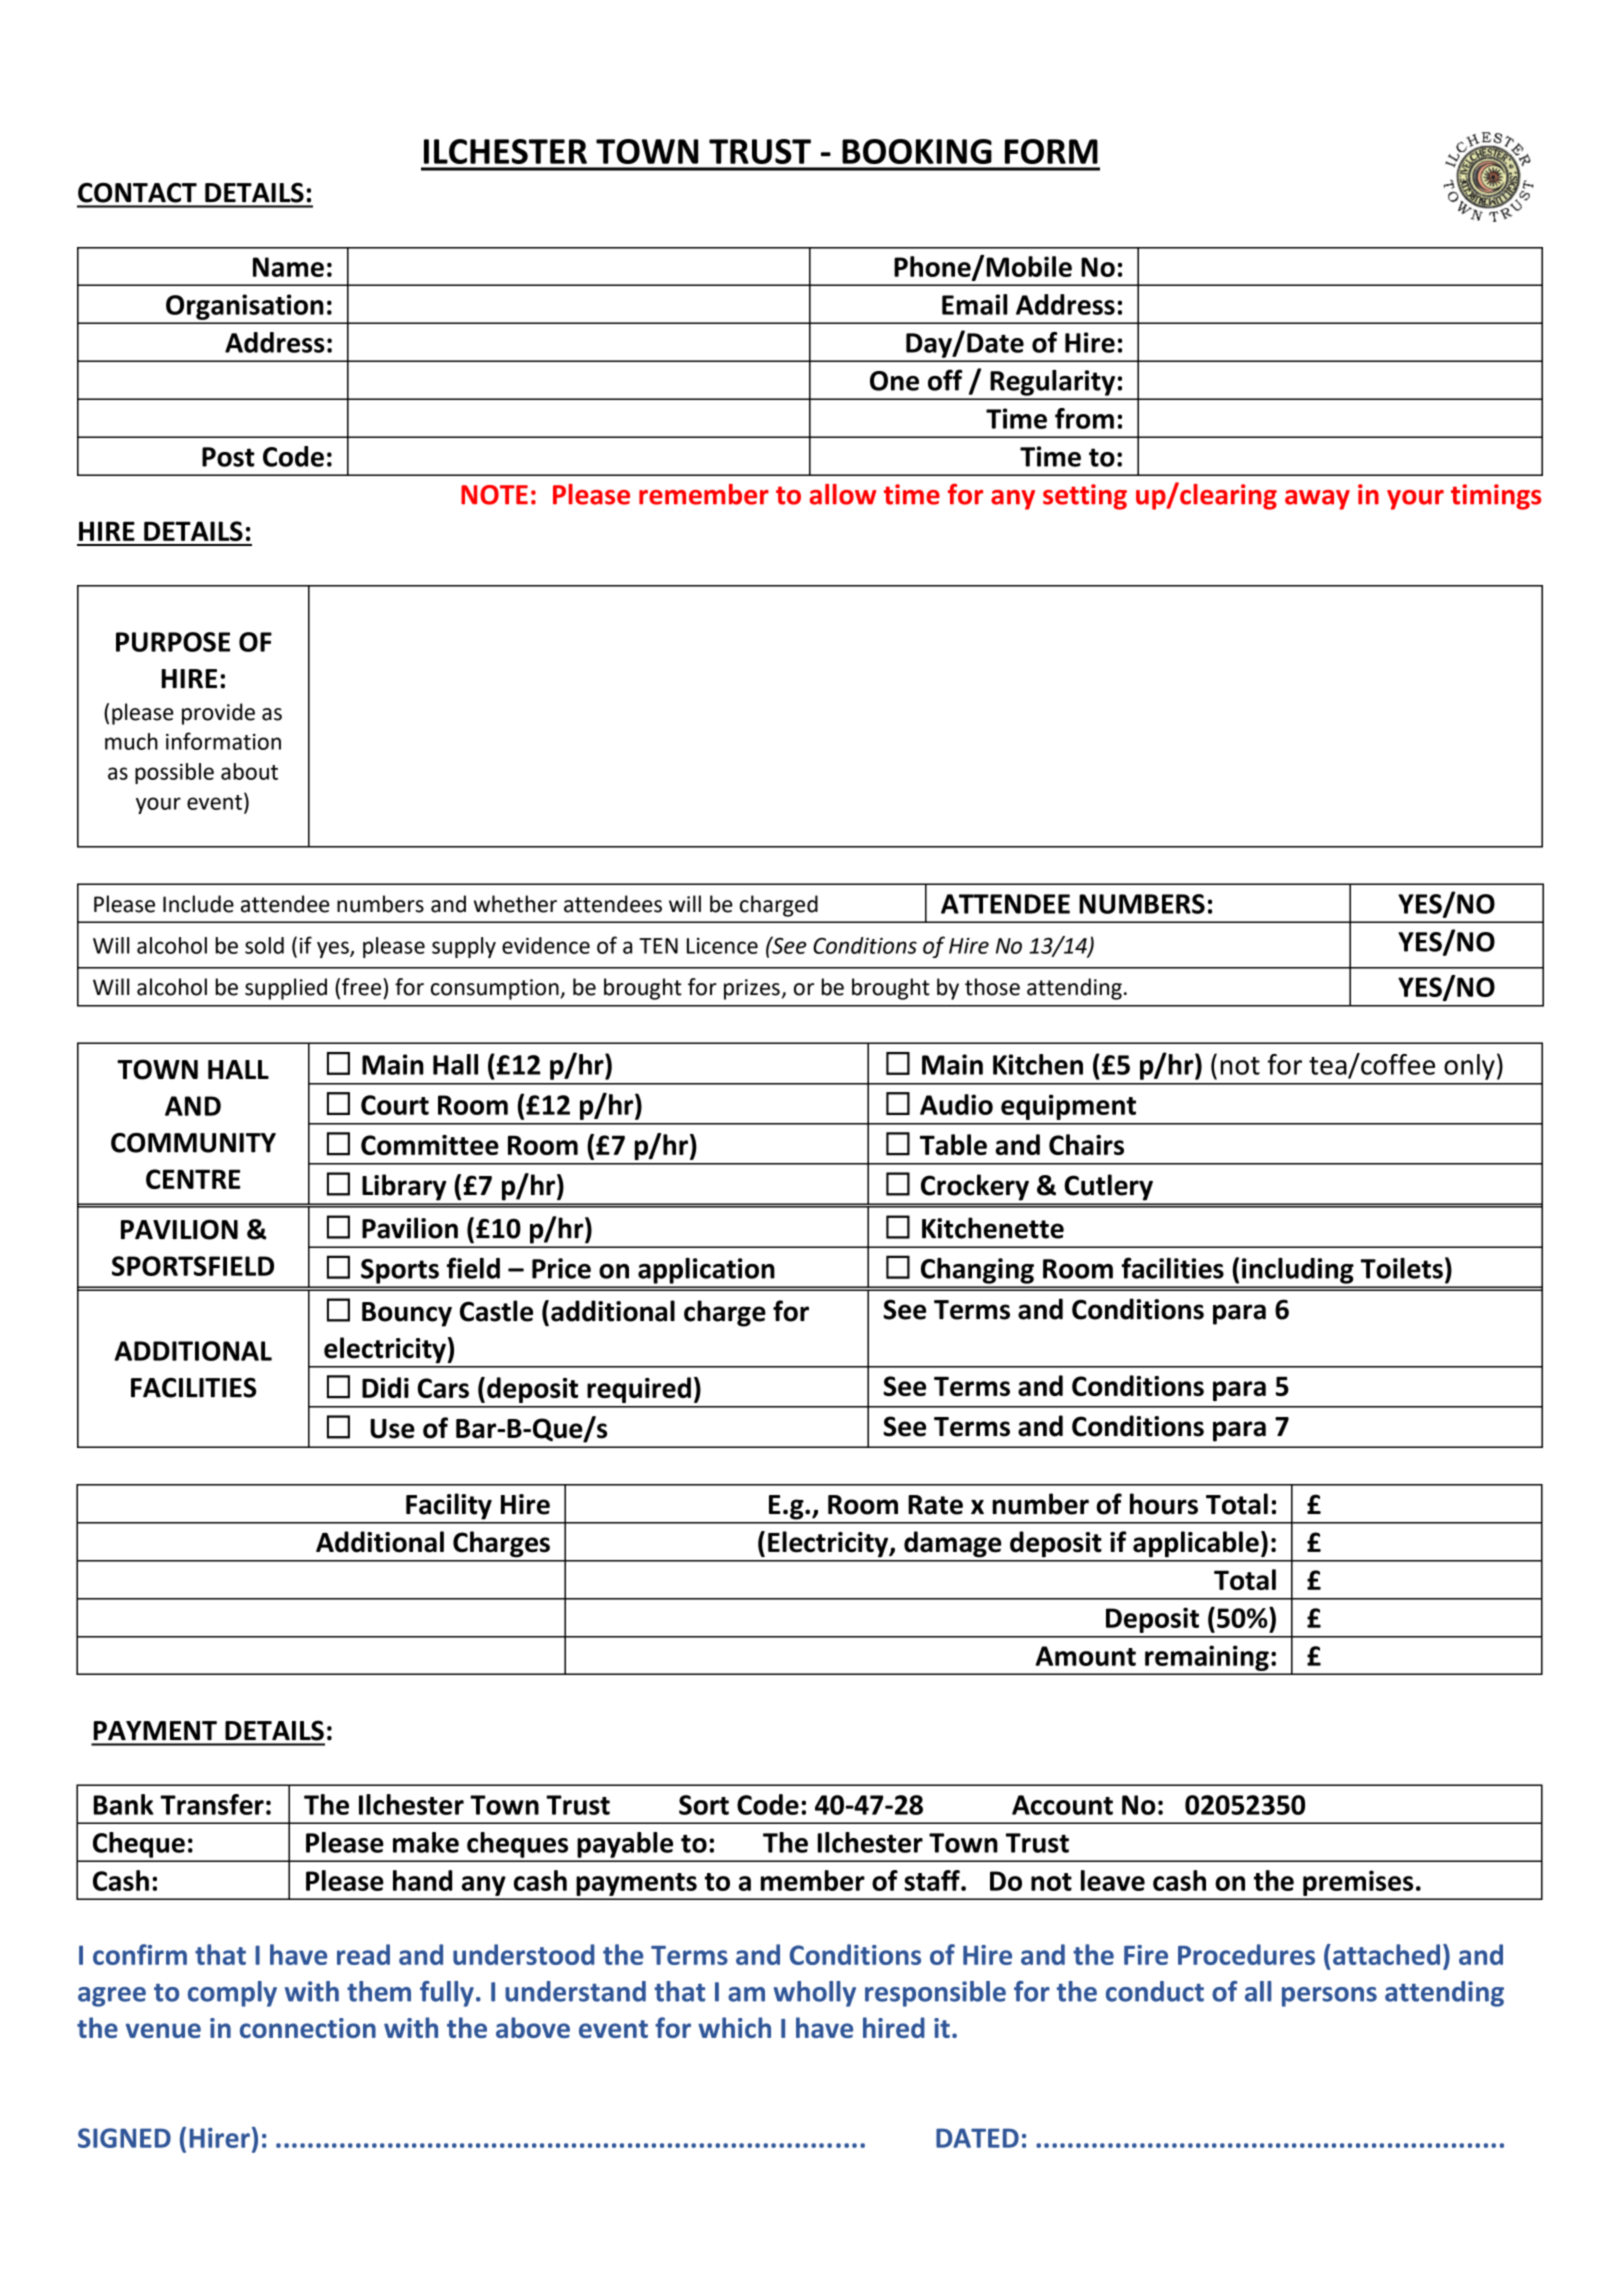 The image size is (1620, 2291). Describe the element at coordinates (288, 267) in the page. I see `Name` at that location.
